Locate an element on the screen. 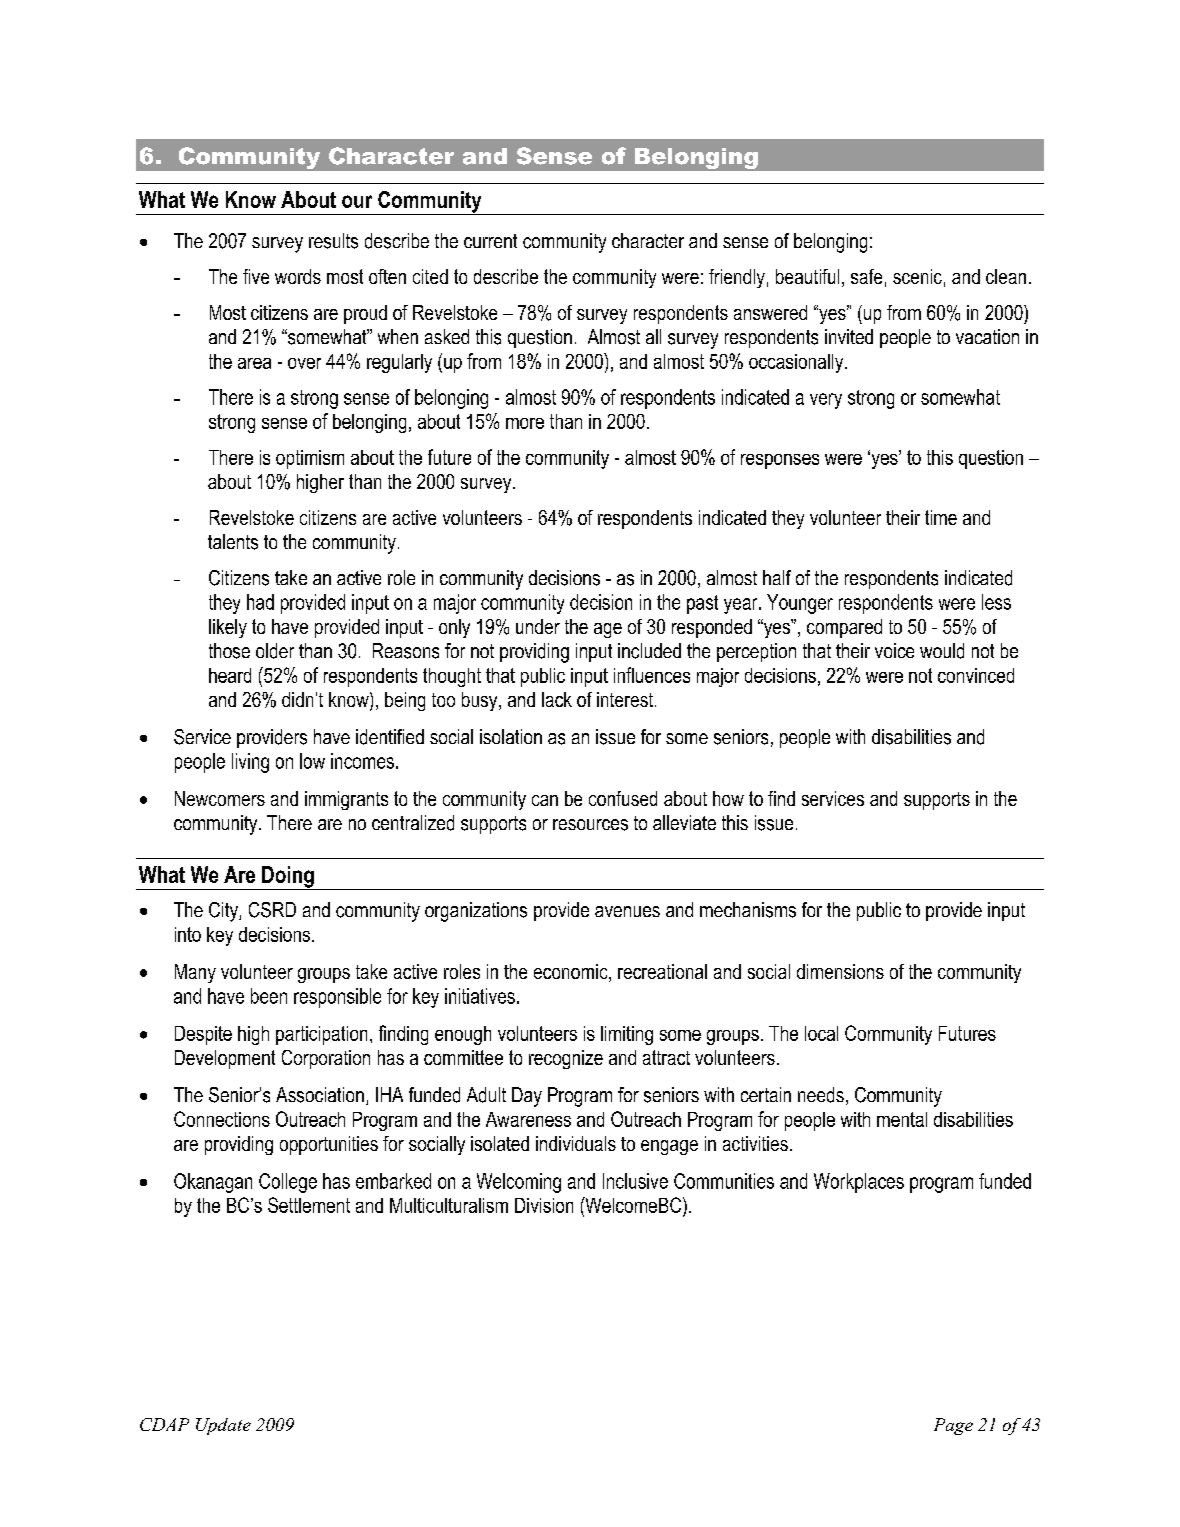 The width and height of the screenshot is (1180, 1527). current is located at coordinates (490, 241).
